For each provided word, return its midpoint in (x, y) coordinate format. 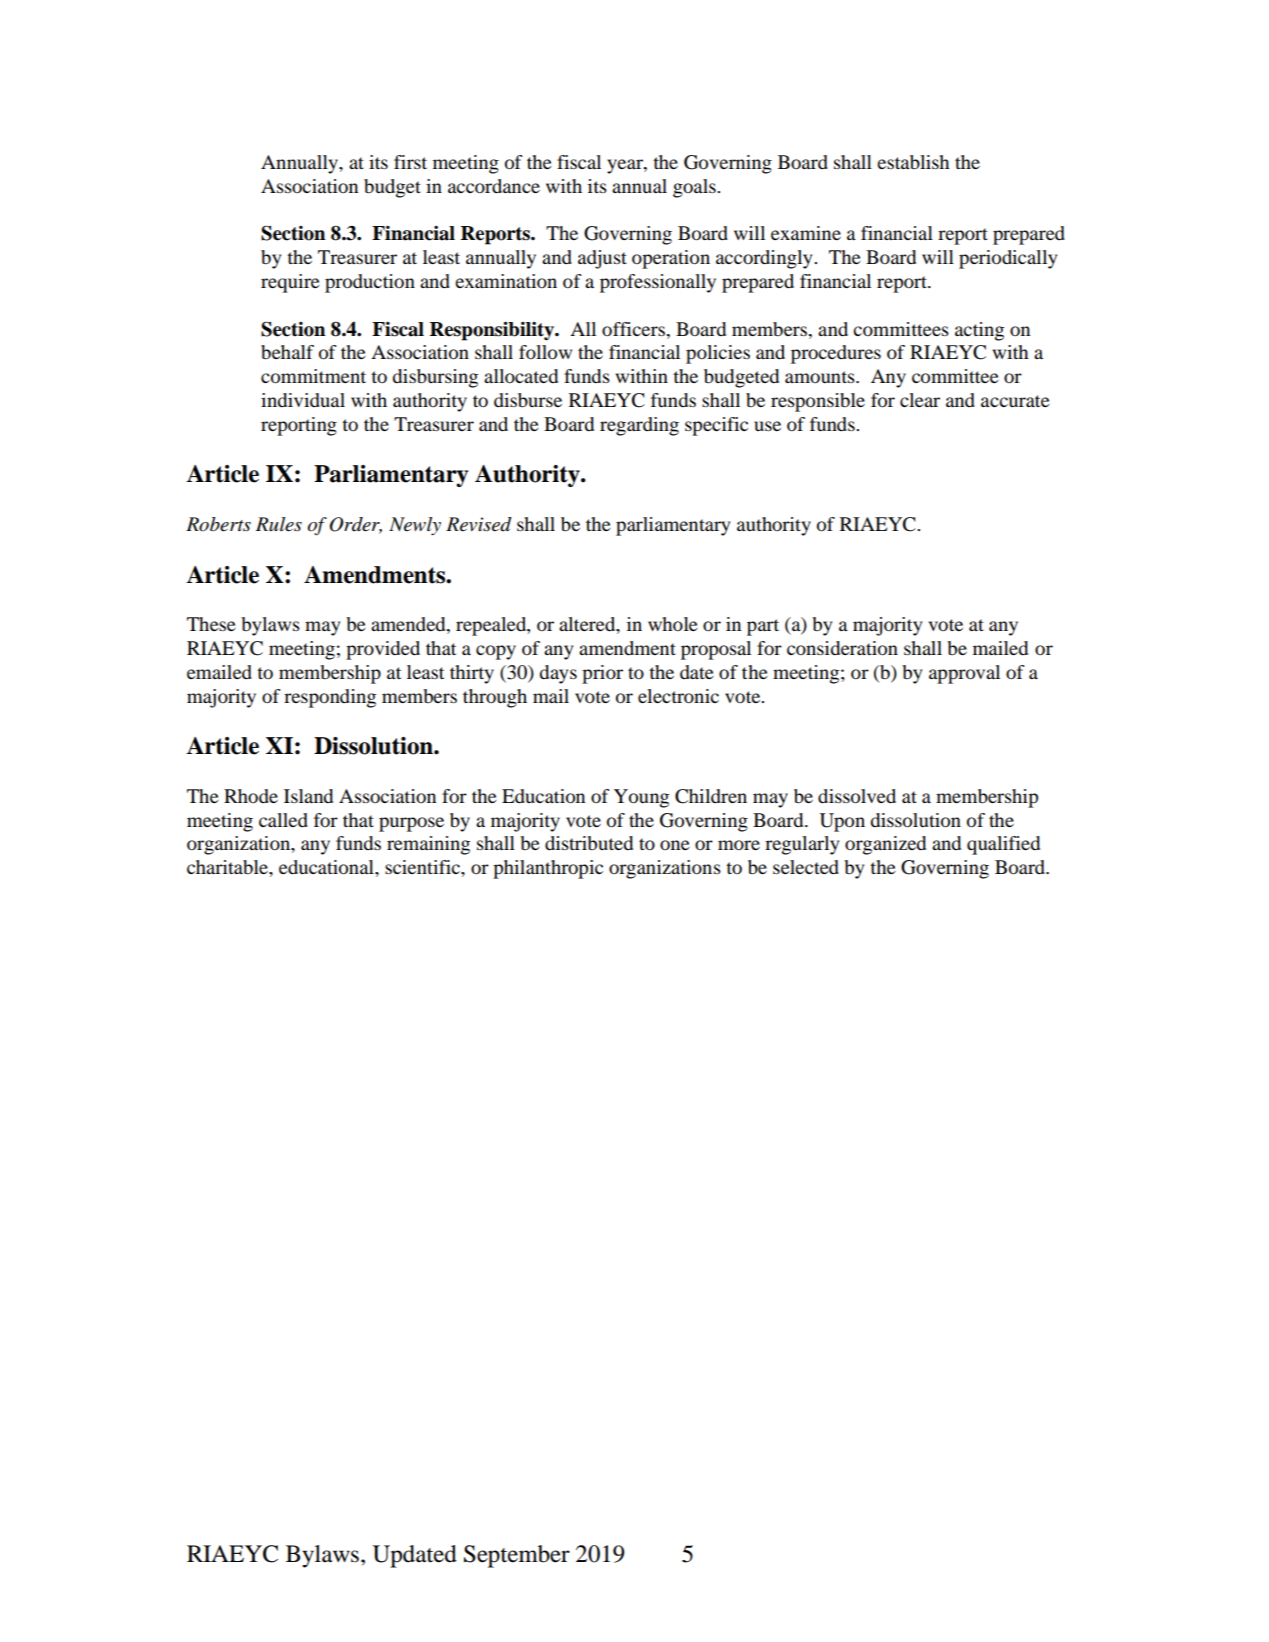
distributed (589, 843)
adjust (602, 259)
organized (885, 845)
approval (964, 674)
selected (806, 867)
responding (330, 698)
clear (920, 400)
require (290, 283)
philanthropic (548, 869)
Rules (279, 524)
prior (602, 674)
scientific (423, 867)
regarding (639, 426)
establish (913, 162)
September (517, 1556)
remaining (428, 845)
